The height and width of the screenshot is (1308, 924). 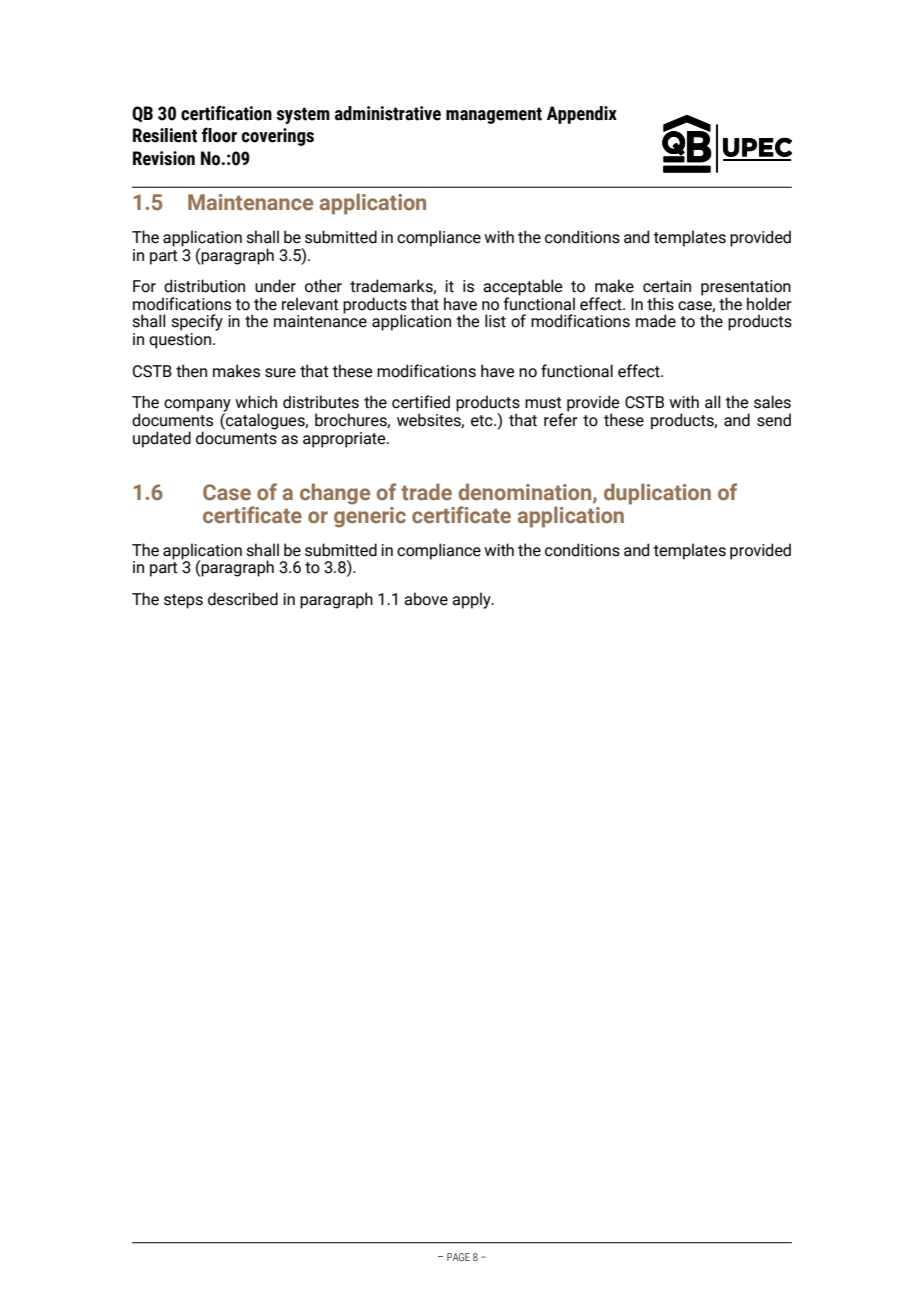 I want to click on generic, so click(x=370, y=516).
